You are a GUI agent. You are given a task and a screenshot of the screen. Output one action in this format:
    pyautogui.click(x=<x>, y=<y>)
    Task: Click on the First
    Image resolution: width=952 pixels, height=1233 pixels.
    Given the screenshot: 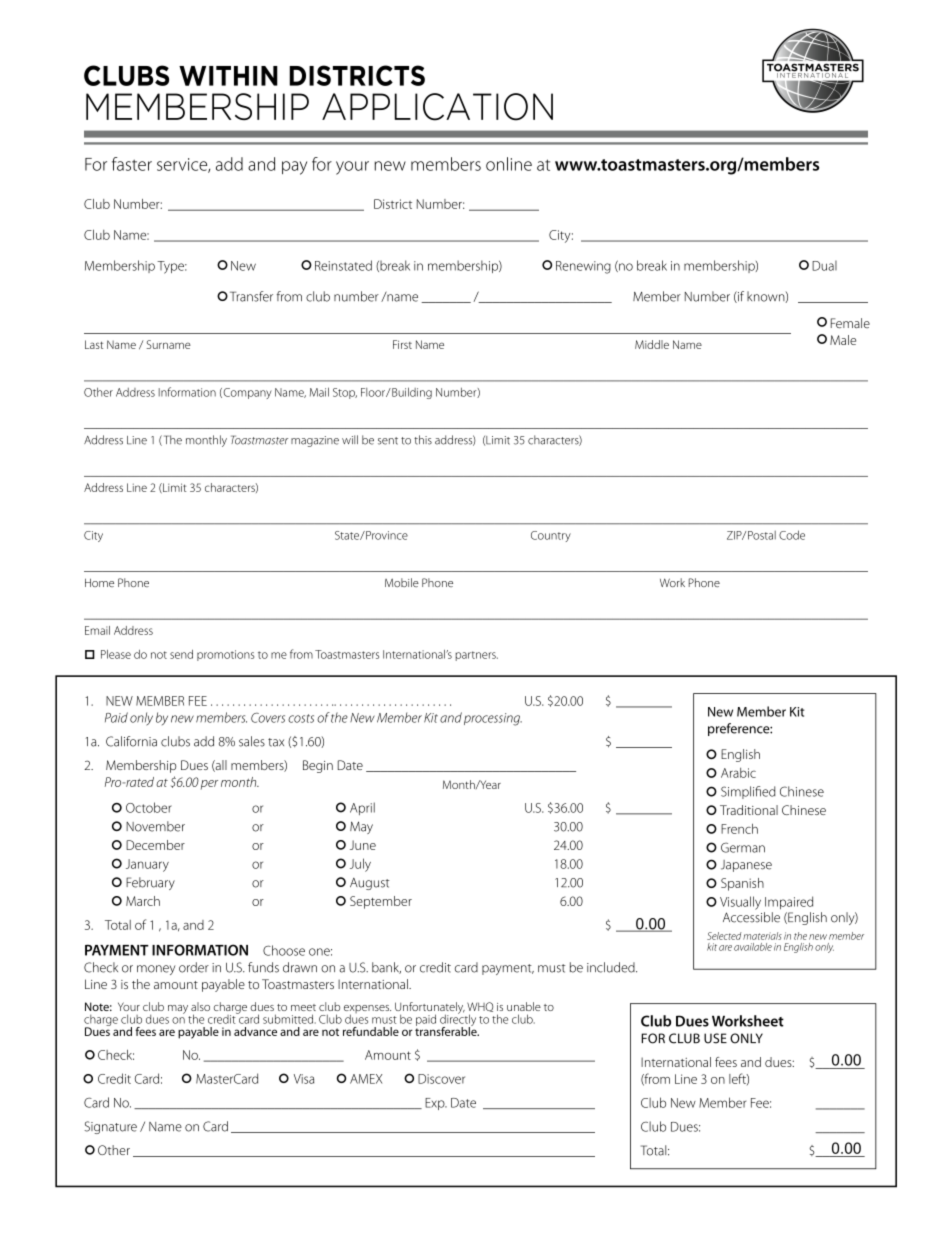 What is the action you would take?
    pyautogui.click(x=402, y=344)
